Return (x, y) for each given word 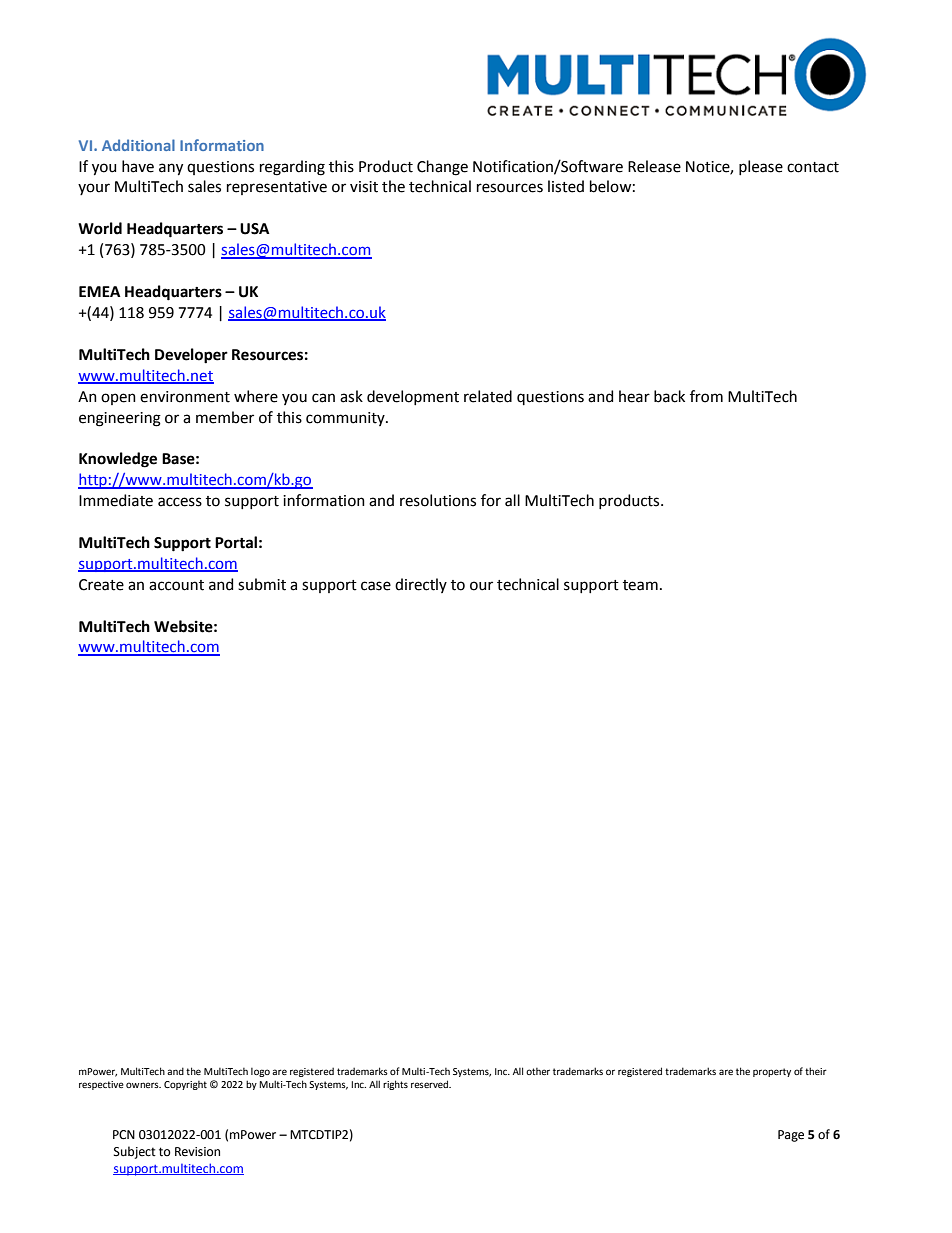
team (640, 585)
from (706, 396)
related (488, 396)
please (761, 167)
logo (260, 1072)
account (176, 585)
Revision (197, 1152)
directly (421, 585)
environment (185, 397)
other (538, 1071)
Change (442, 168)
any (171, 169)
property (772, 1072)
